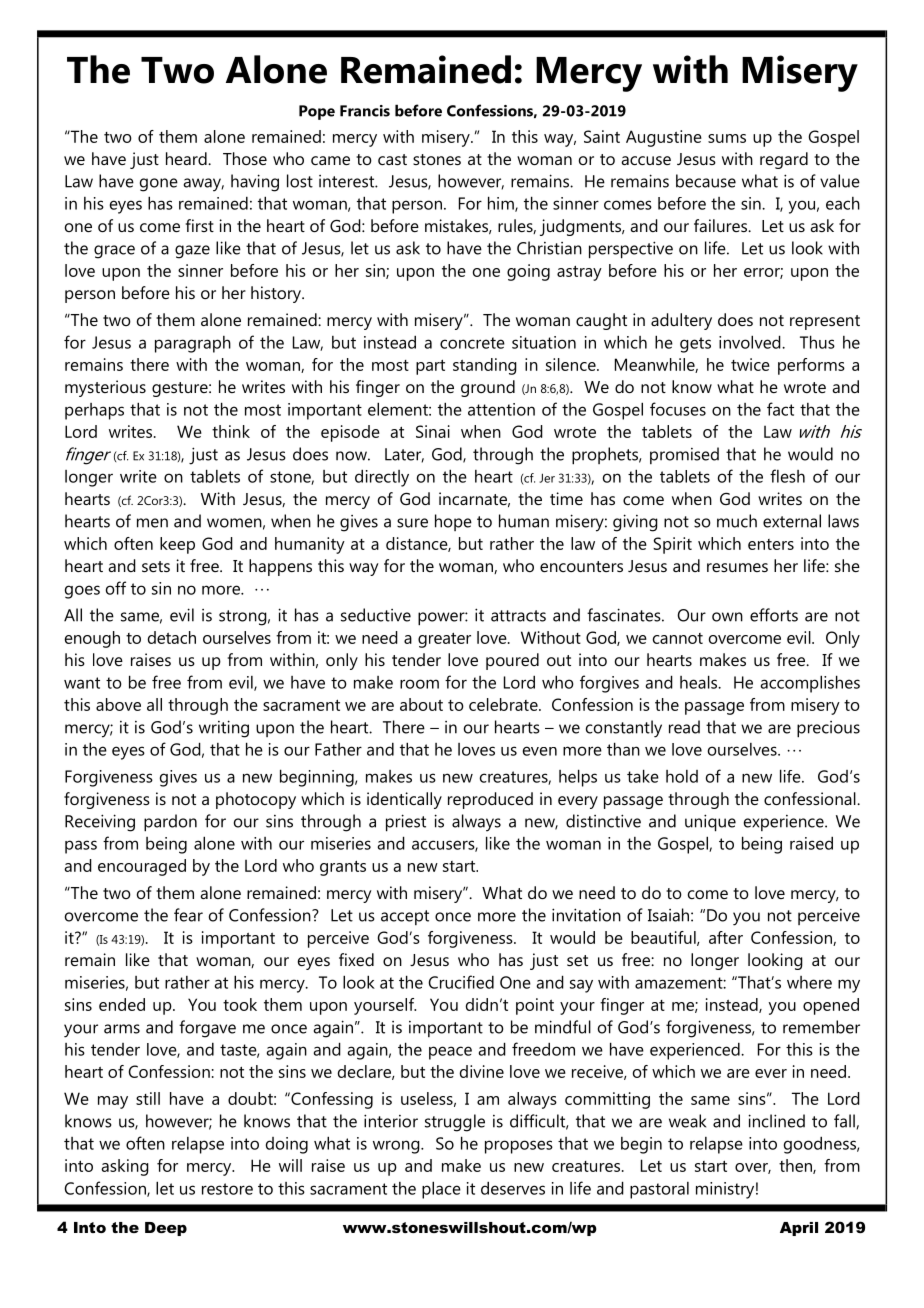 This document has height=1308, width=924. Describe the element at coordinates (726, 937) in the document. I see `after` at that location.
